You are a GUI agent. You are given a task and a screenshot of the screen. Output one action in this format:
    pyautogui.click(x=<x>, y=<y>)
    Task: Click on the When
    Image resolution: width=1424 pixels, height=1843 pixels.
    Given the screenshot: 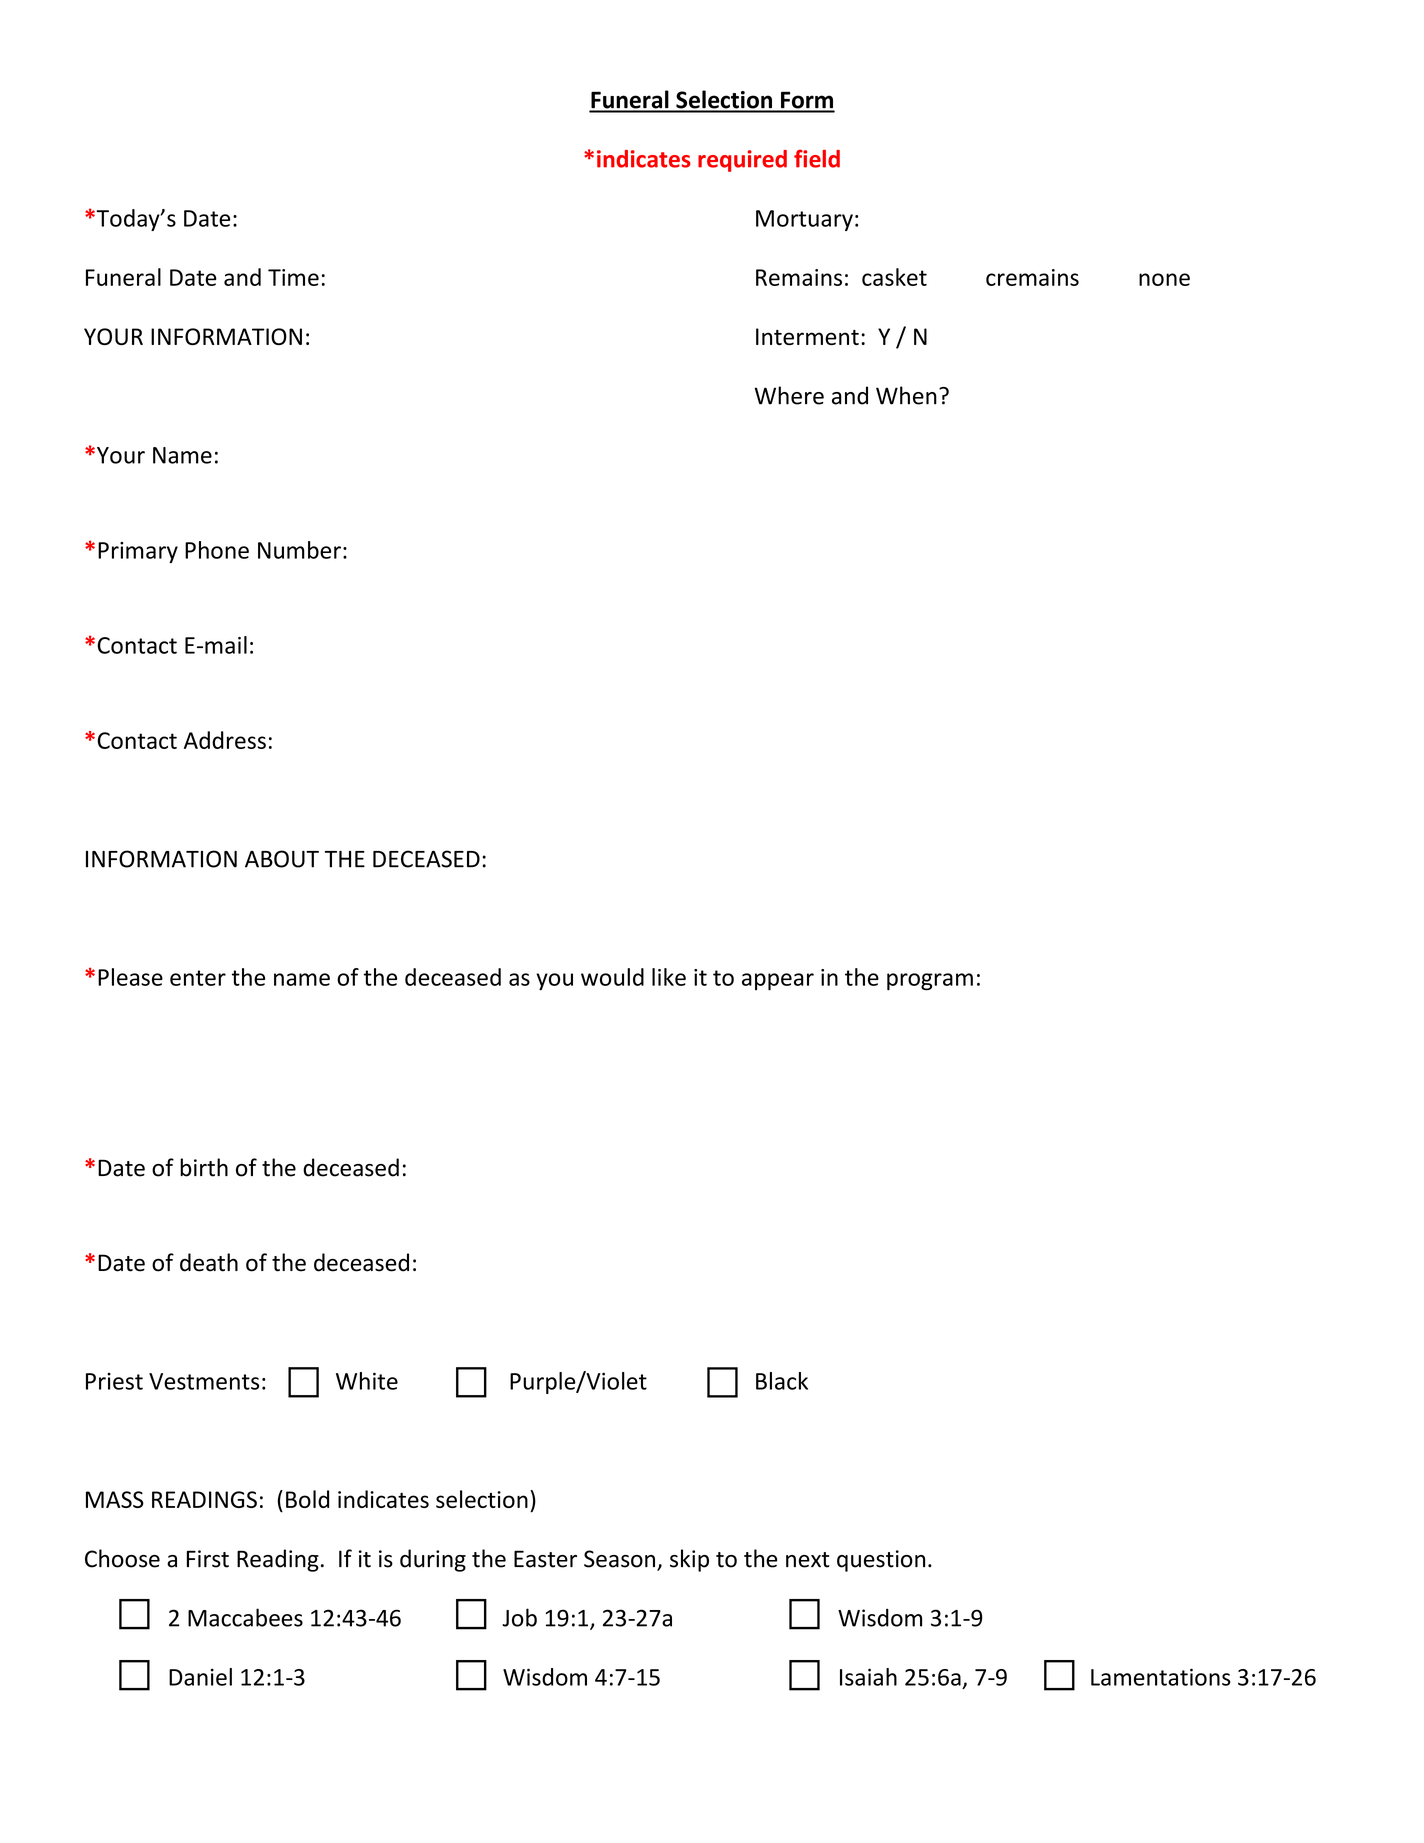 What is the action you would take?
    pyautogui.click(x=906, y=395)
